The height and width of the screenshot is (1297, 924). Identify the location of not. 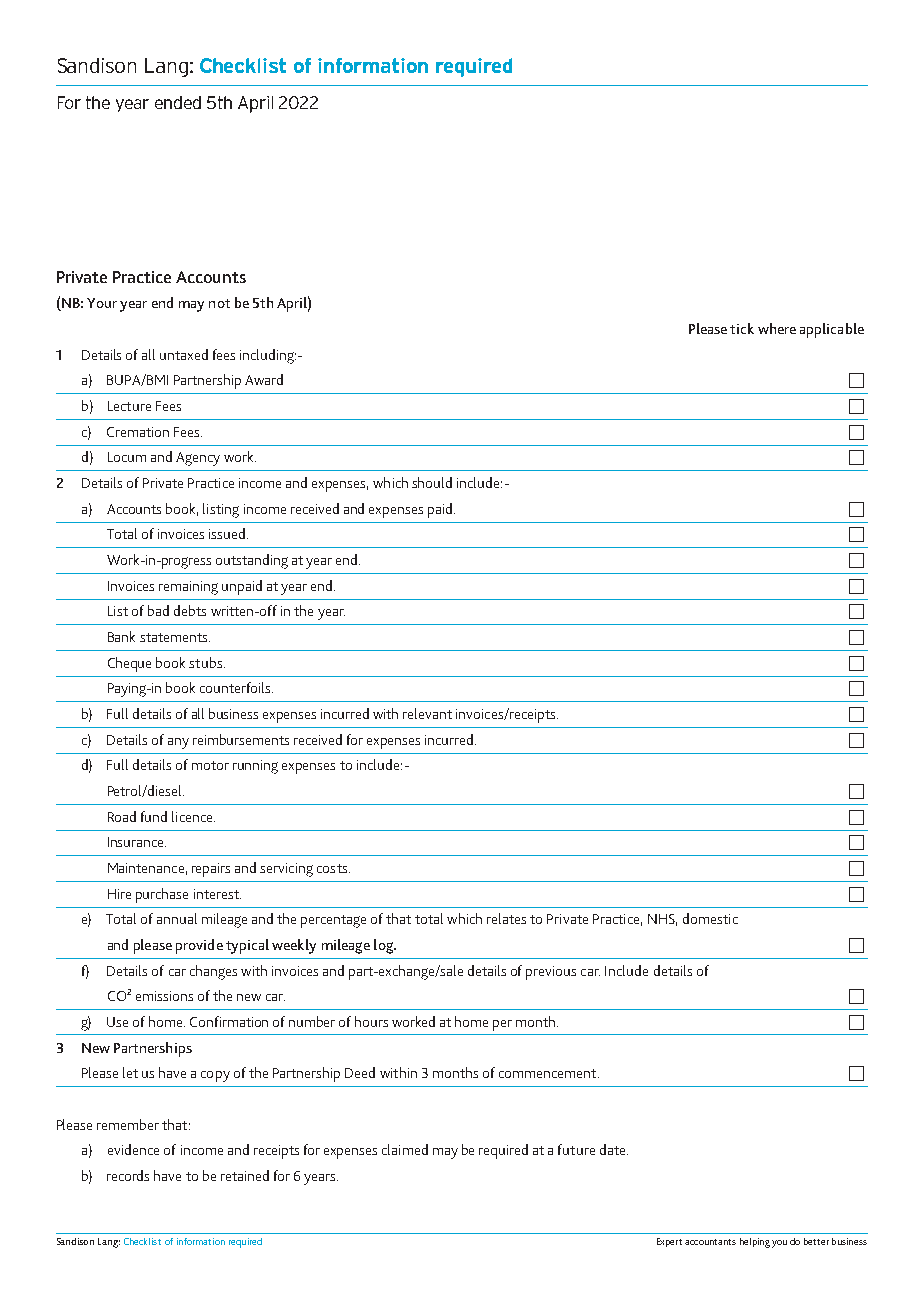
(219, 303).
